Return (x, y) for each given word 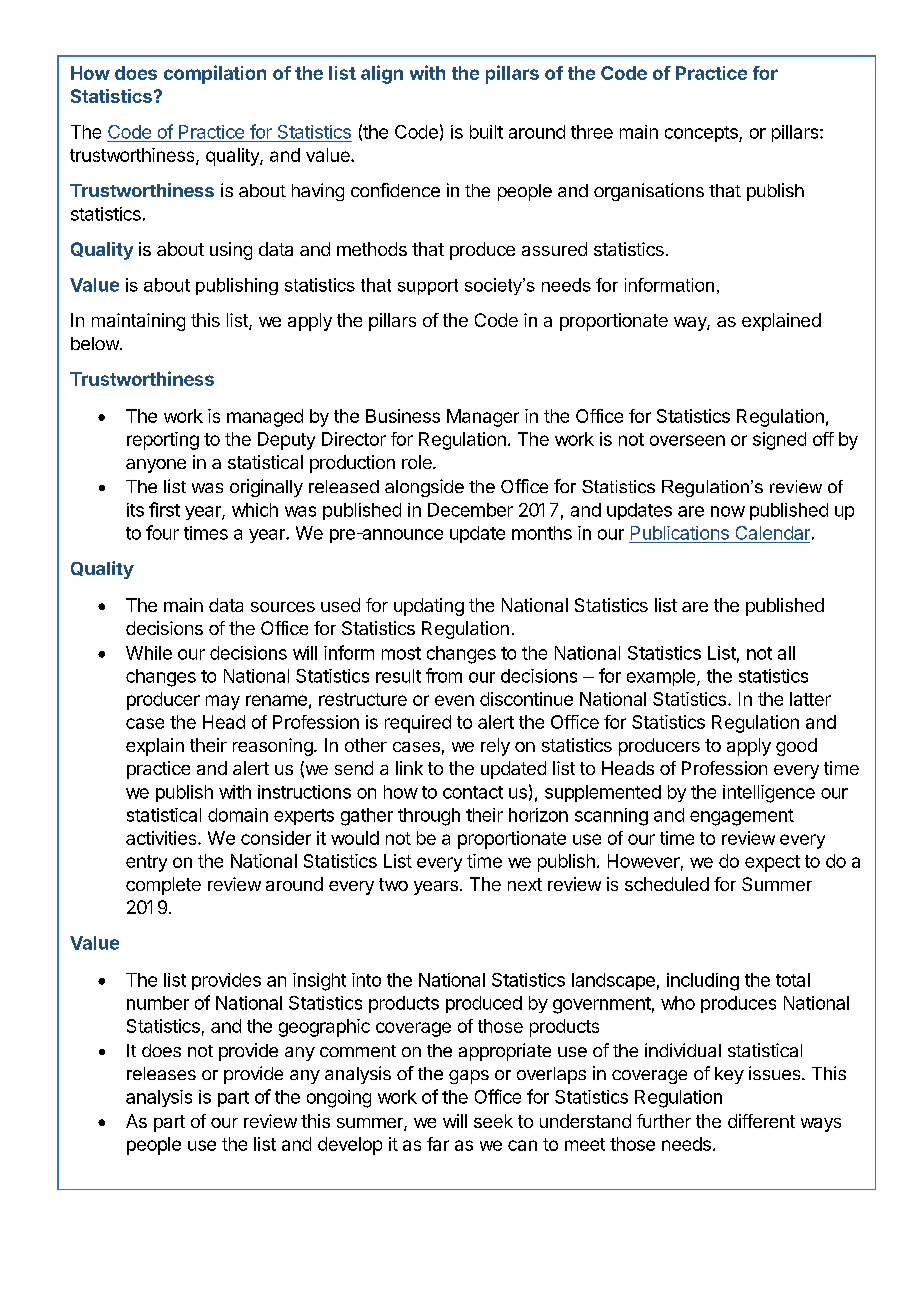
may (223, 702)
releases (161, 1073)
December (470, 510)
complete (163, 886)
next (525, 884)
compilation (215, 74)
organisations (649, 192)
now (728, 511)
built (486, 132)
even (454, 700)
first (164, 509)
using (231, 251)
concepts (702, 134)
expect (772, 863)
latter (810, 699)
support (428, 287)
